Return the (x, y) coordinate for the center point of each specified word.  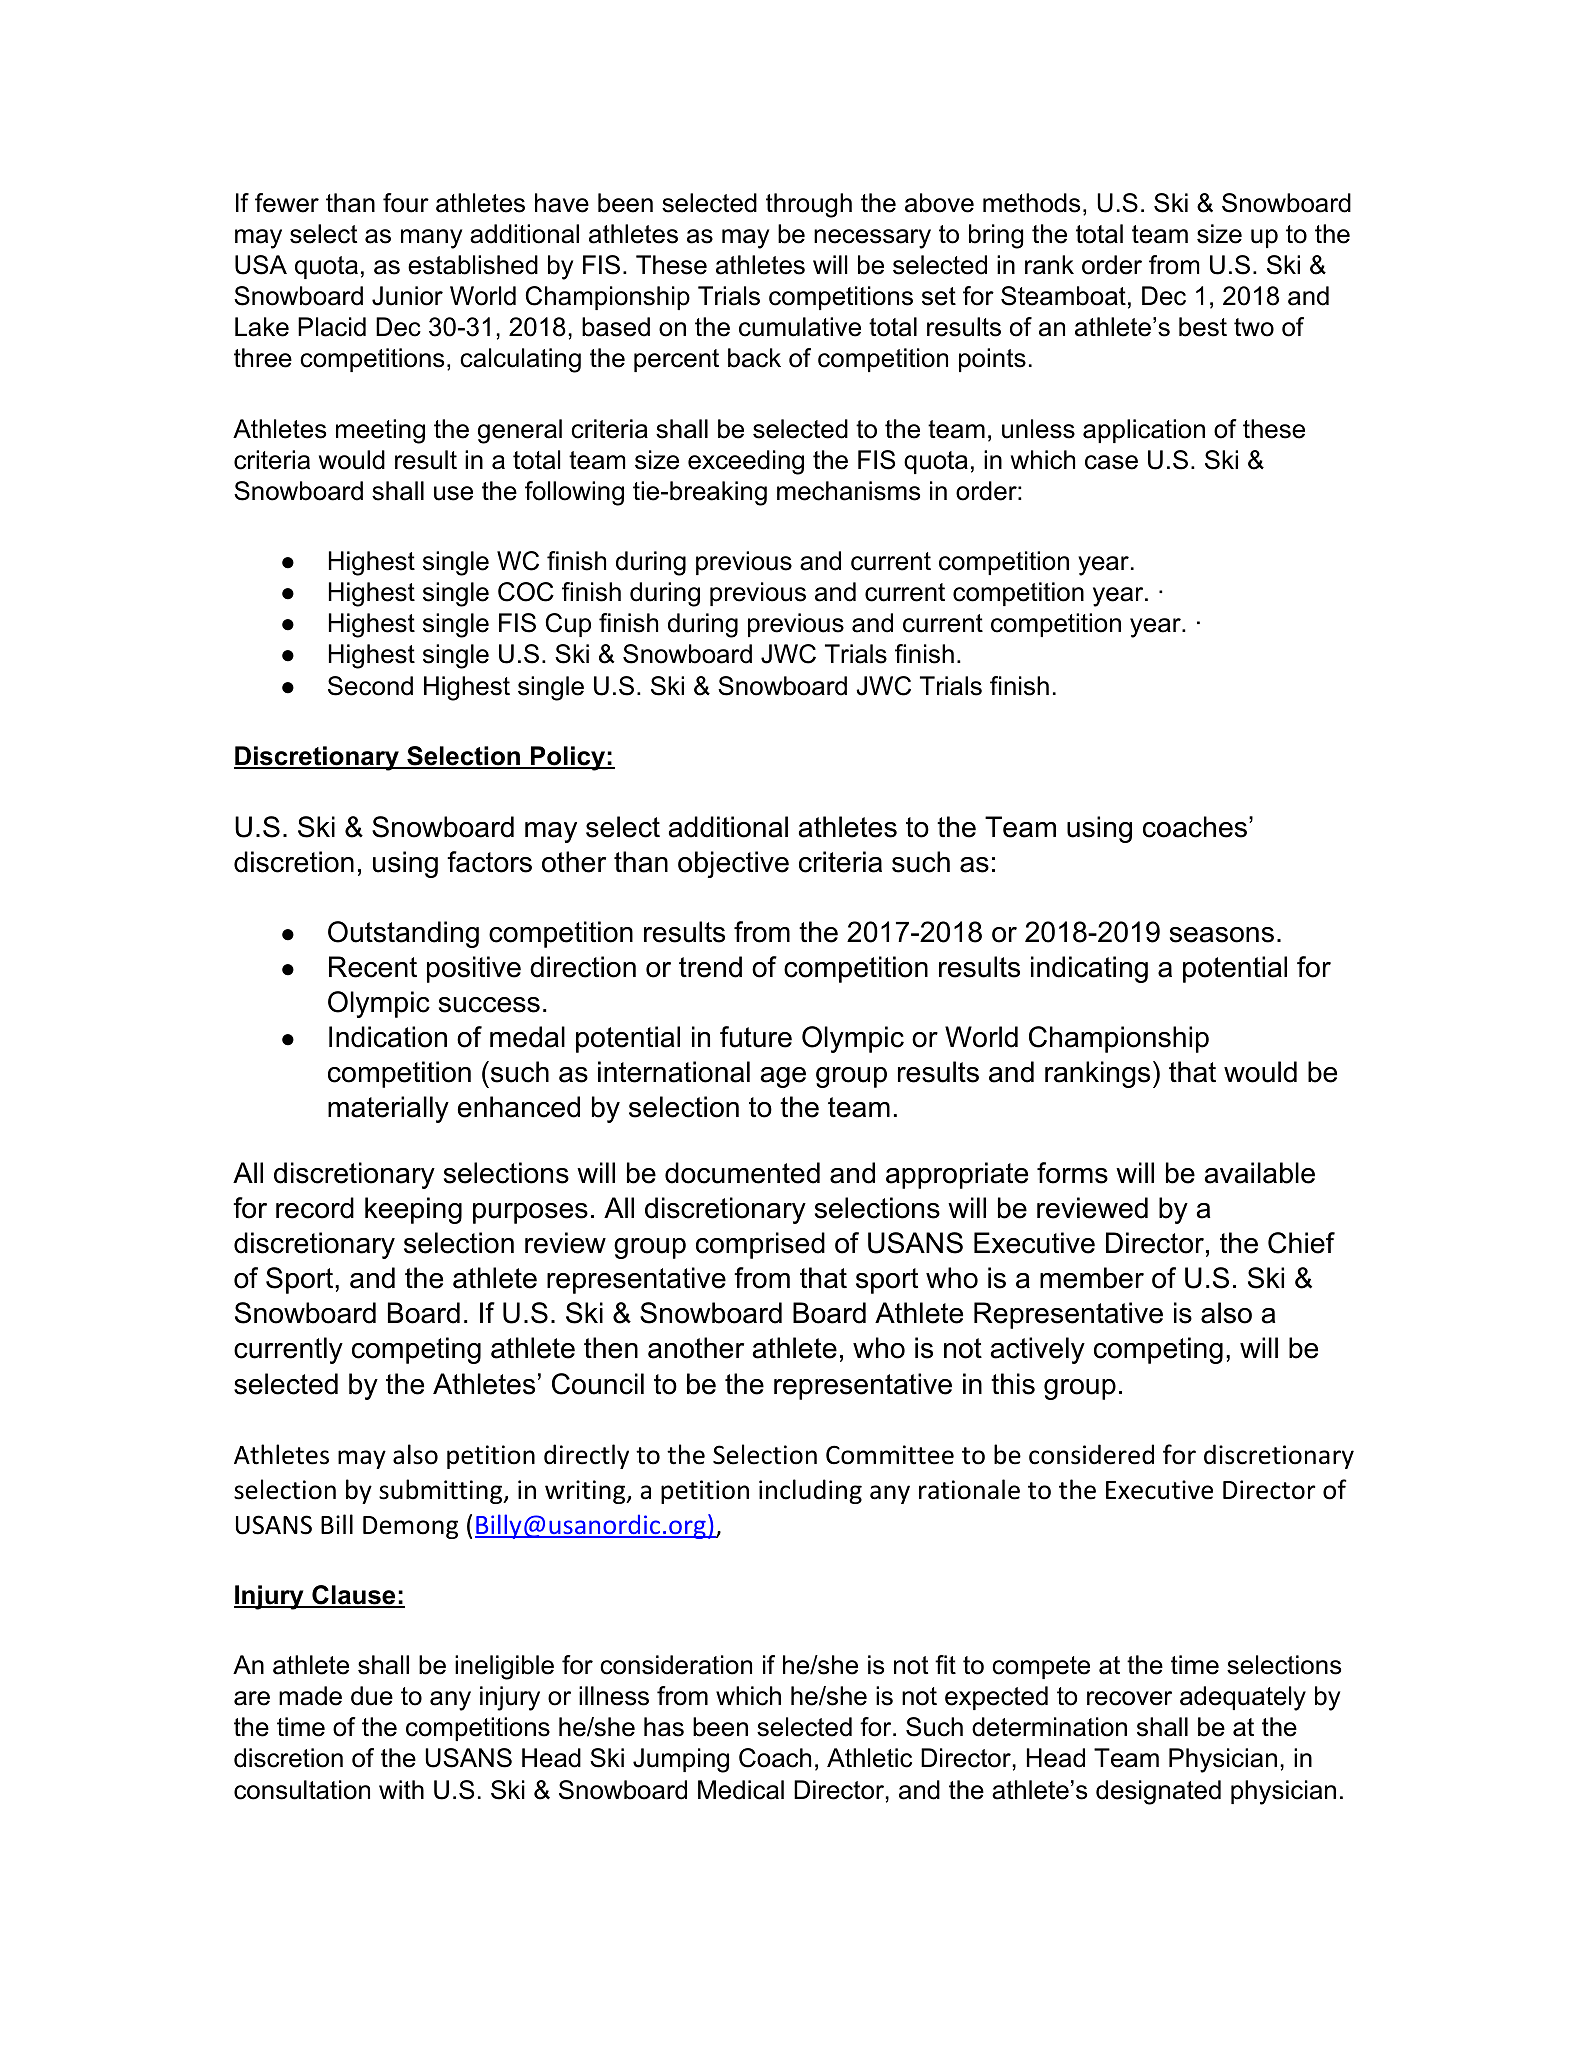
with (401, 1789)
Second (370, 686)
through (809, 205)
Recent (373, 967)
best (1203, 327)
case (1111, 462)
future (756, 1037)
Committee (890, 1455)
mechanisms (848, 491)
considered (1091, 1454)
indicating (1089, 969)
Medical (741, 1790)
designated (1158, 1792)
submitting (442, 1491)
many (431, 239)
